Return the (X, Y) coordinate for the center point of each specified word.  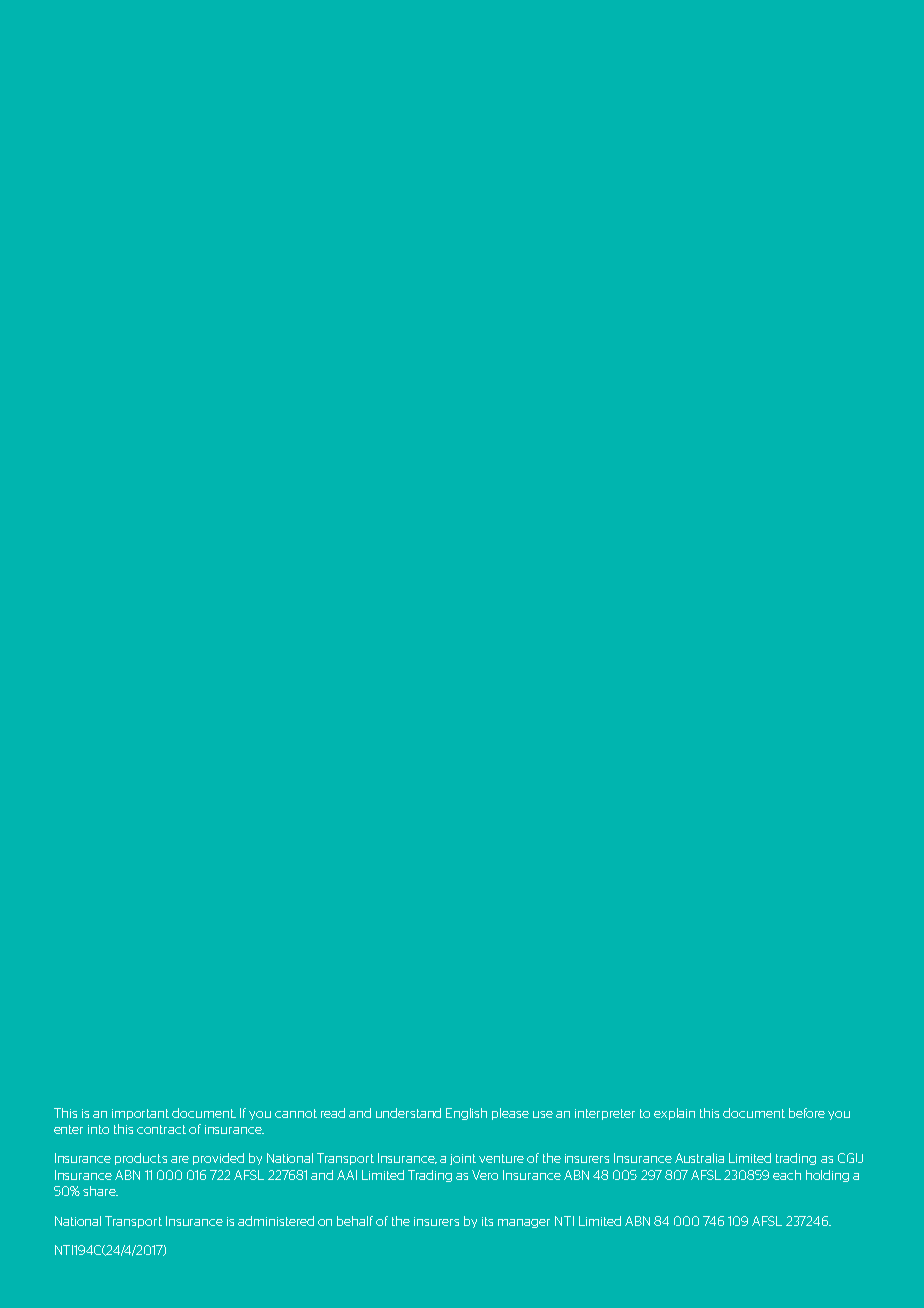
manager (524, 1223)
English (466, 1114)
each (787, 1175)
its (487, 1221)
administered (276, 1221)
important (140, 1114)
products (141, 1159)
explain (674, 1114)
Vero (485, 1175)
